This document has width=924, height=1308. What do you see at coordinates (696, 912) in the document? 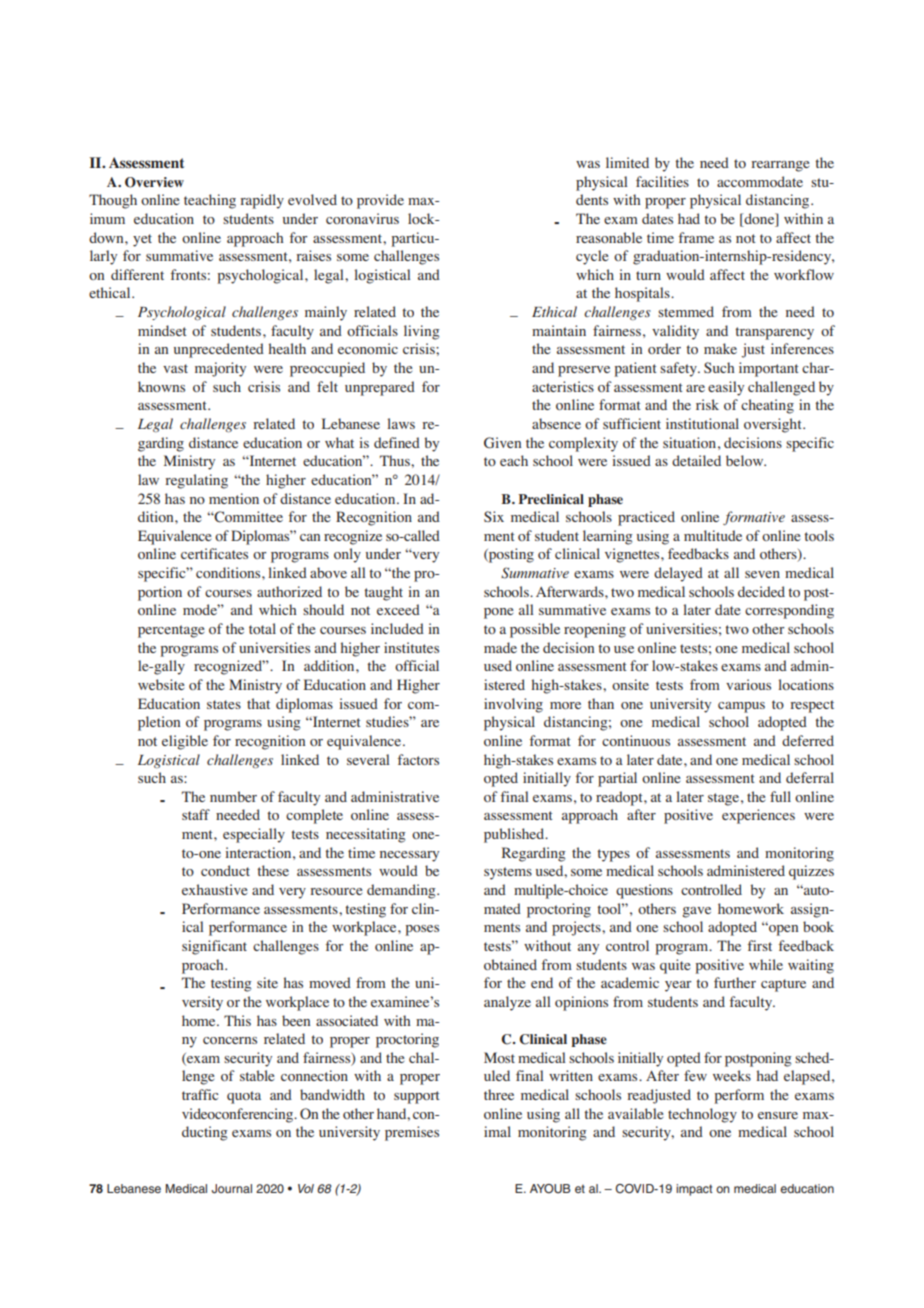
I see `gave` at bounding box center [696, 912].
